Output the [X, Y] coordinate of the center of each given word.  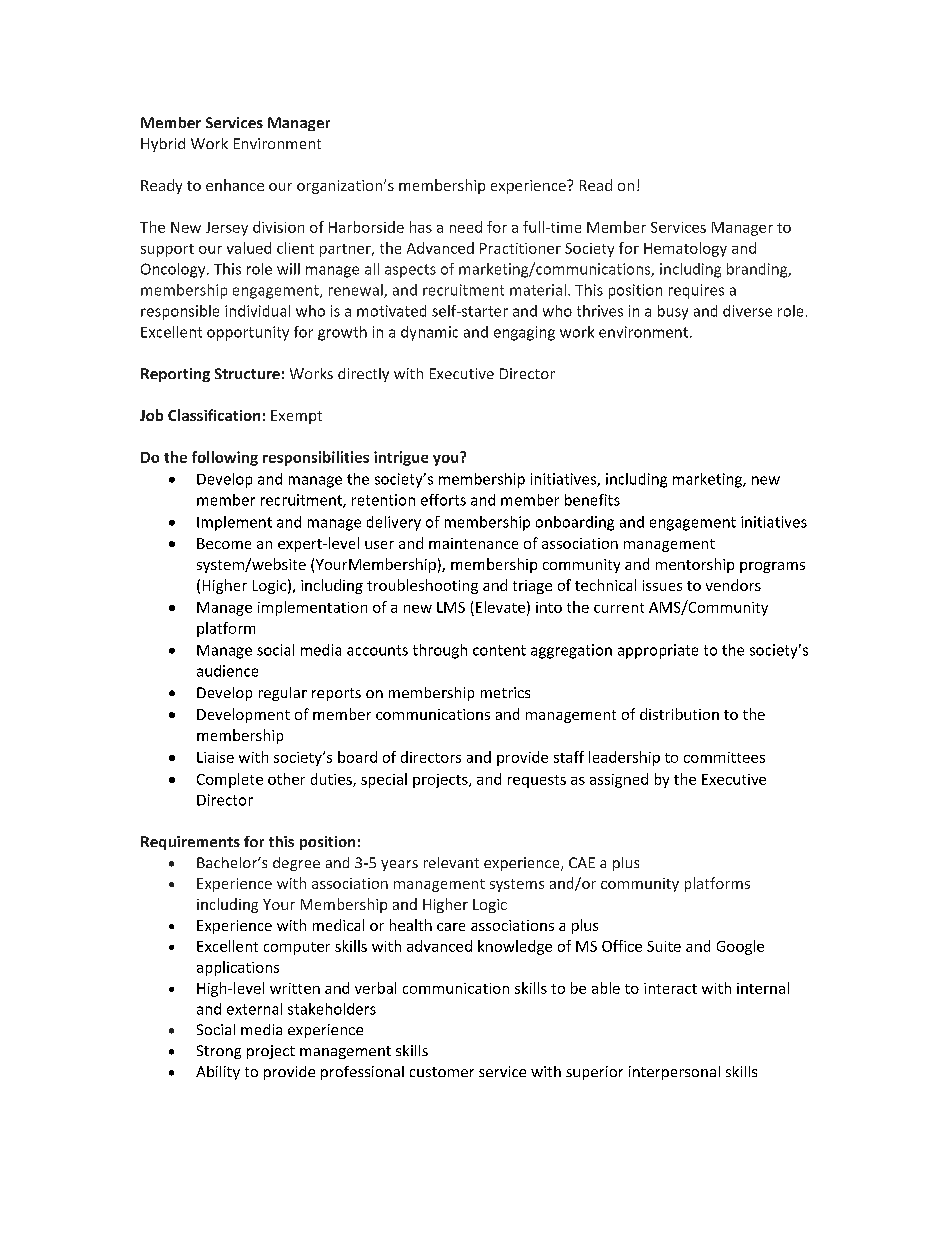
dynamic [429, 333]
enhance [235, 185]
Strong [219, 1052]
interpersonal [674, 1073]
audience [227, 671]
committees [724, 757]
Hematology [685, 249]
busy [673, 312]
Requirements [190, 843]
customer [442, 1072]
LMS [451, 607]
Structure [247, 373]
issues [662, 585]
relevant [451, 862]
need [466, 227]
